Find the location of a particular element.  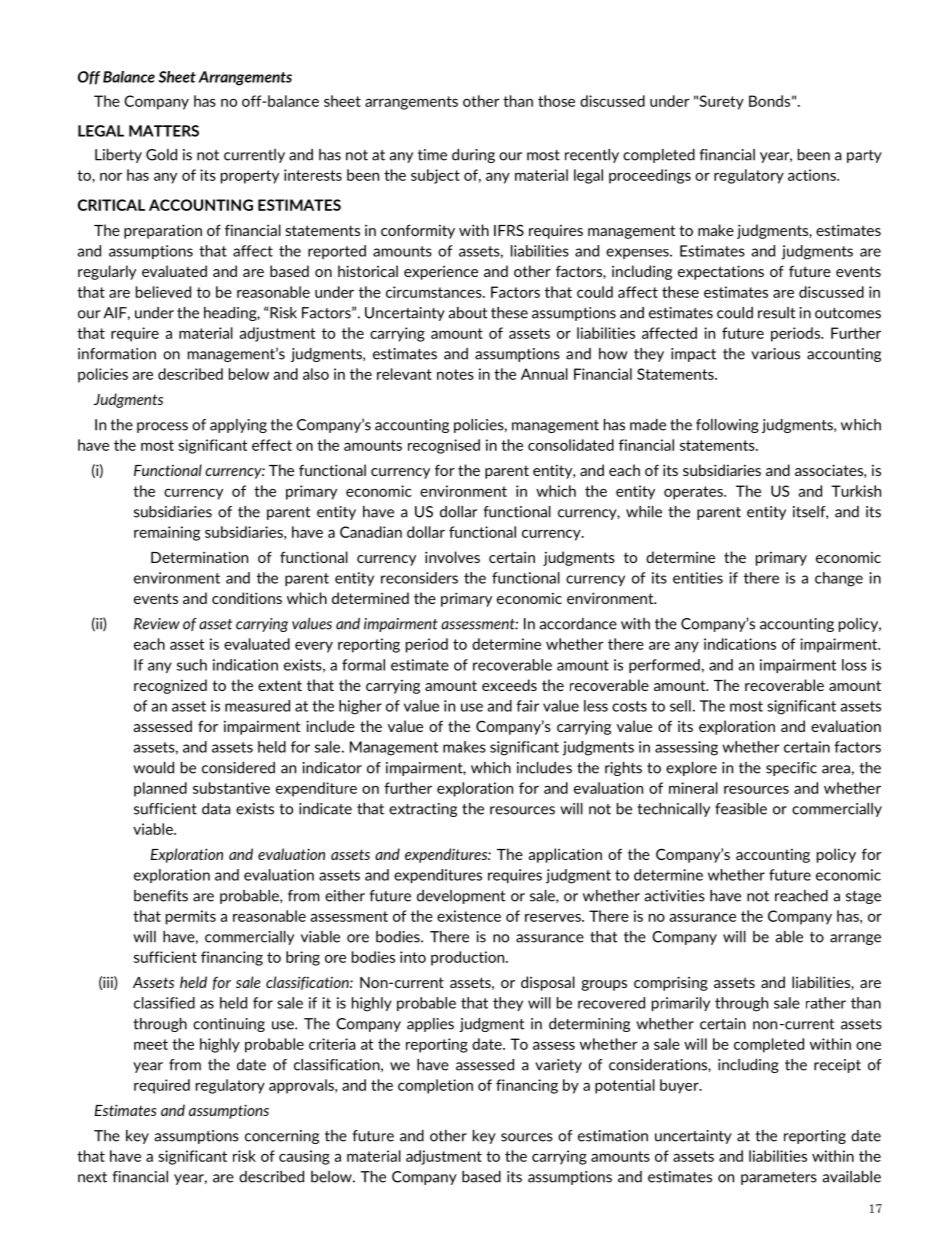

MATTERS is located at coordinates (164, 131).
